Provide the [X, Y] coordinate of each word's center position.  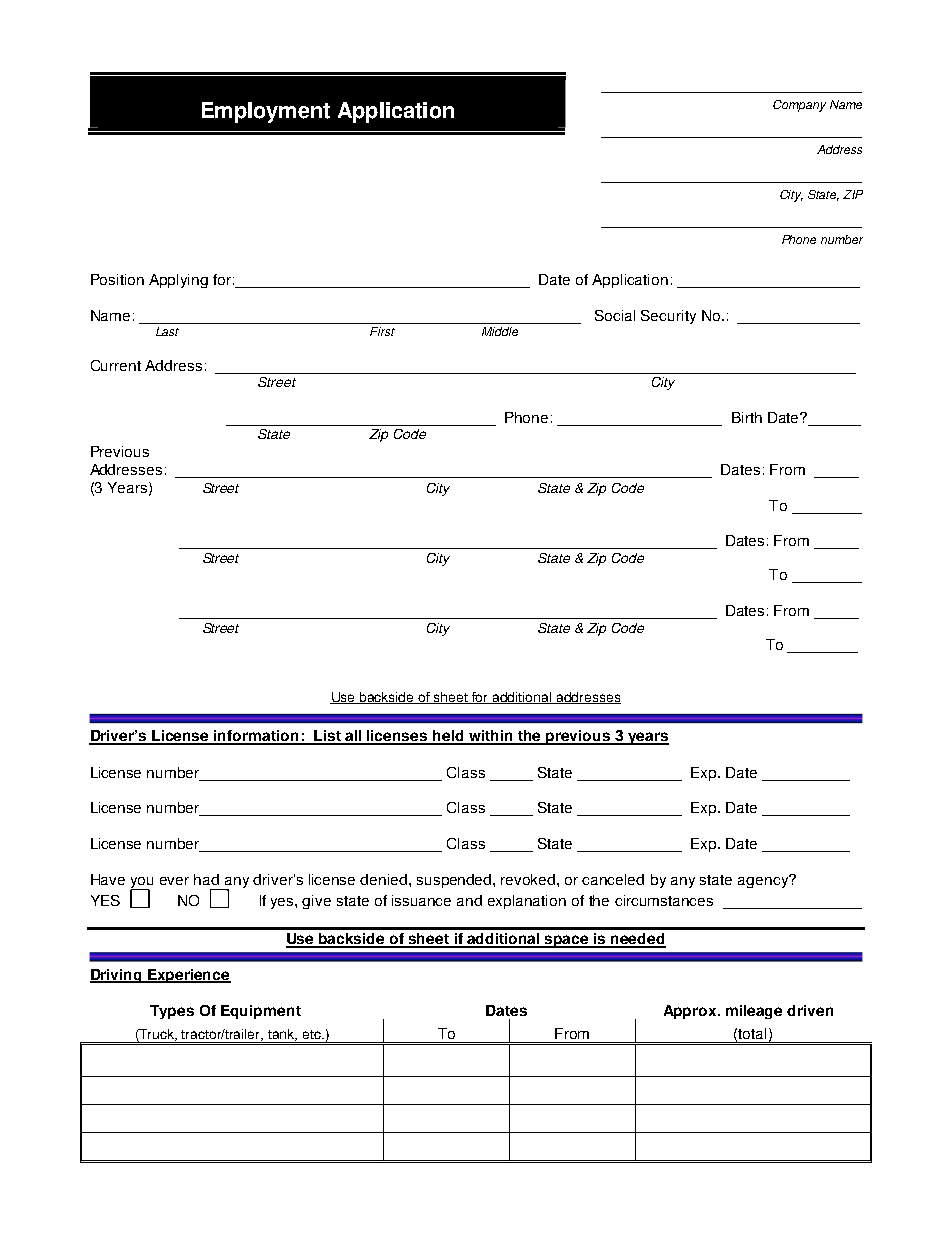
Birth [747, 417]
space [567, 941]
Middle [500, 331]
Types [172, 1012]
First [382, 331]
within [491, 737]
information [256, 737]
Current [116, 365]
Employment [266, 112]
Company [799, 106]
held [448, 737]
